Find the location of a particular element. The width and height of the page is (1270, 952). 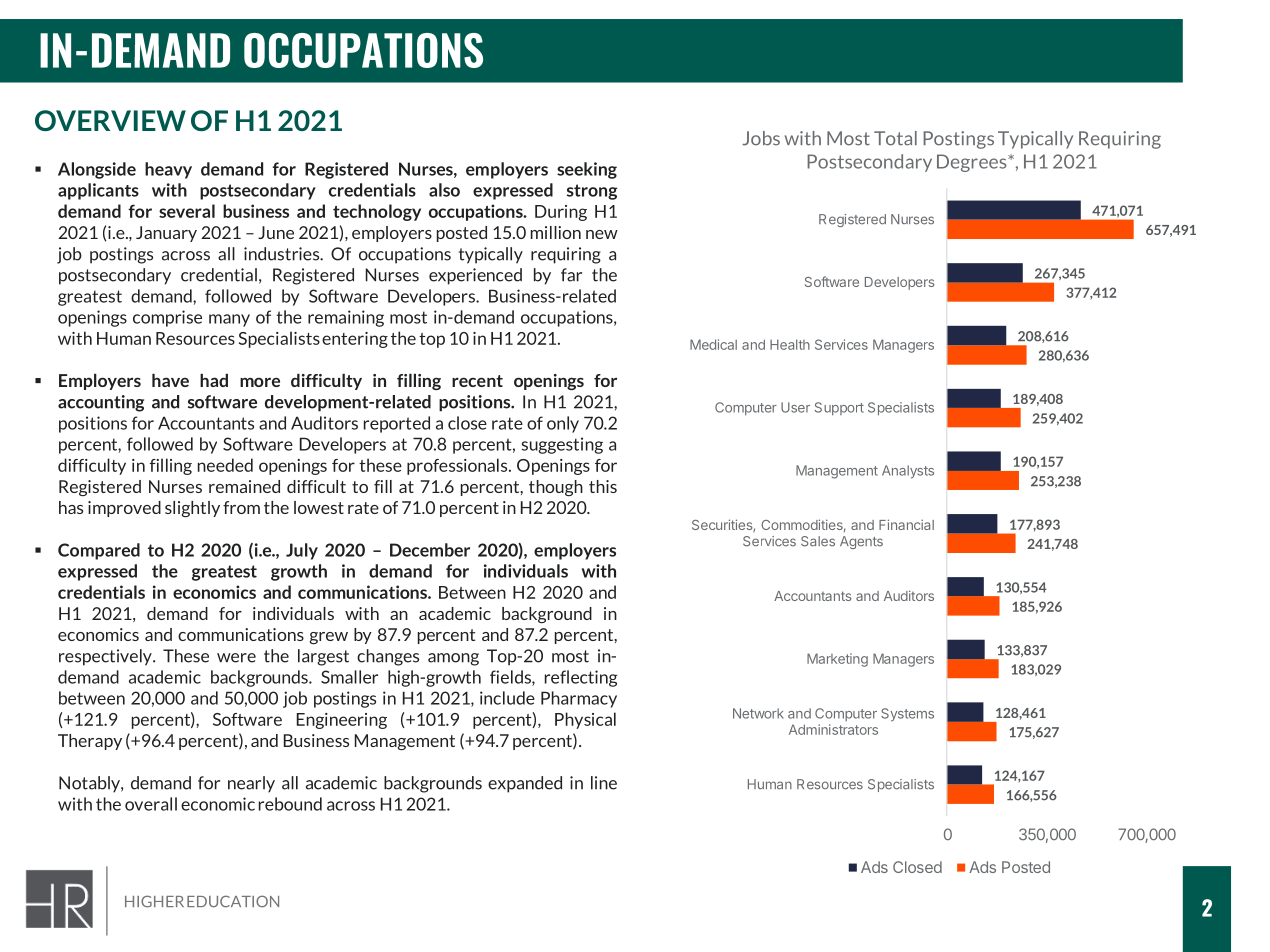

December is located at coordinates (430, 550).
